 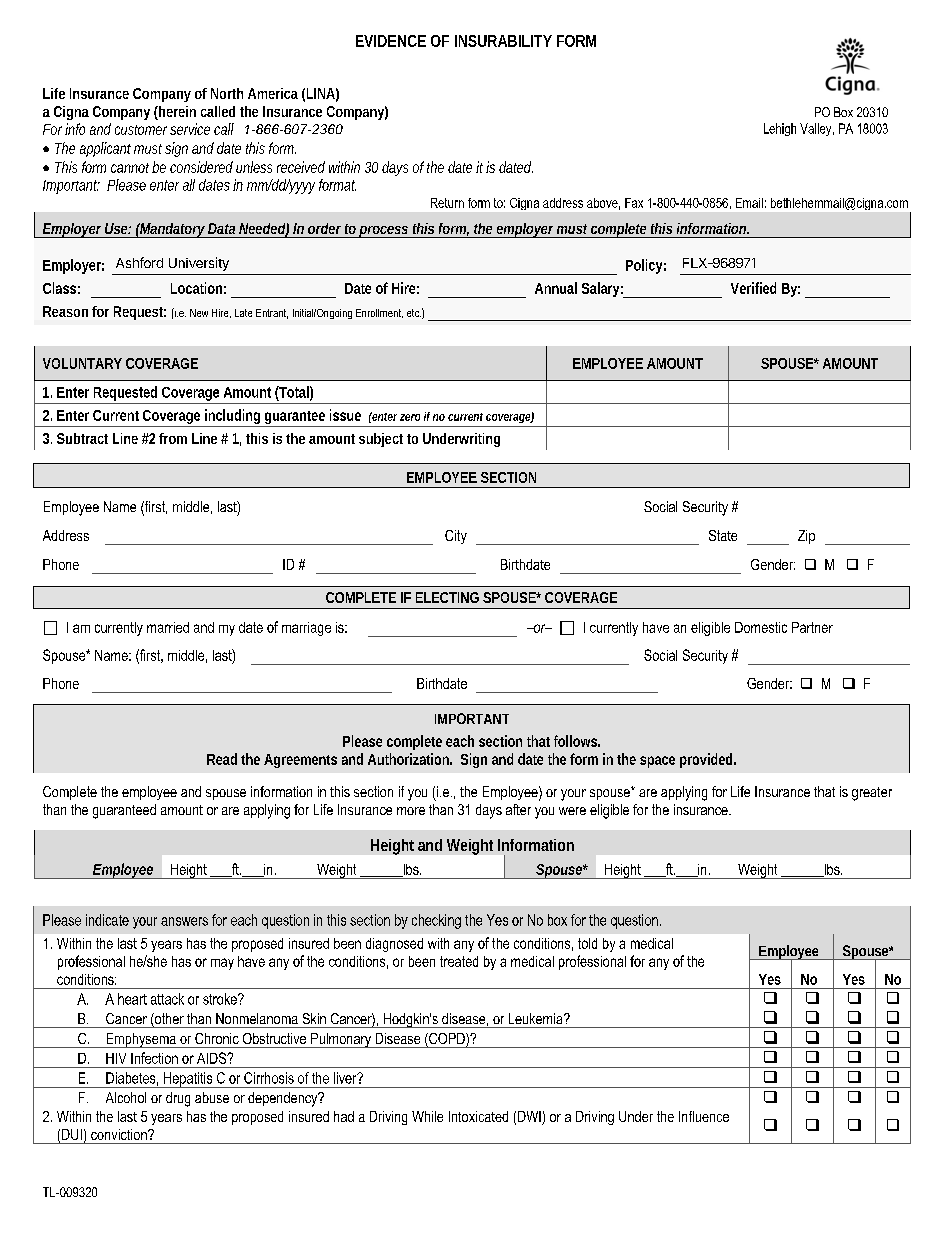 I want to click on herein, so click(x=176, y=113).
